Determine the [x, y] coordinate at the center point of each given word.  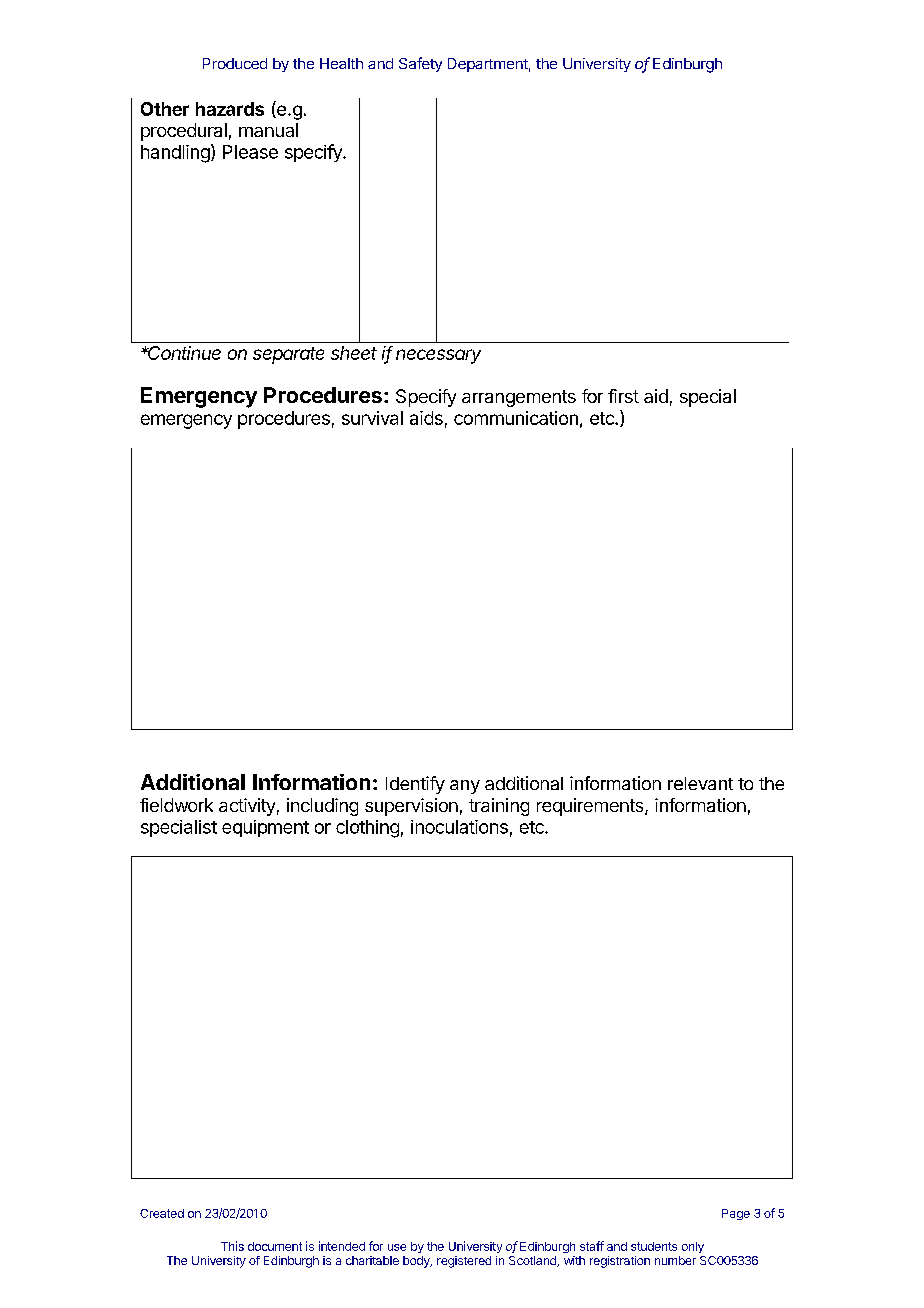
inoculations [459, 827]
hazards [230, 109]
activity [247, 807]
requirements [591, 807]
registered [464, 1262]
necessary [438, 356]
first [623, 396]
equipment [265, 828]
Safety [420, 64]
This [232, 1246]
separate [288, 355]
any [465, 787]
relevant [700, 783]
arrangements [519, 398]
